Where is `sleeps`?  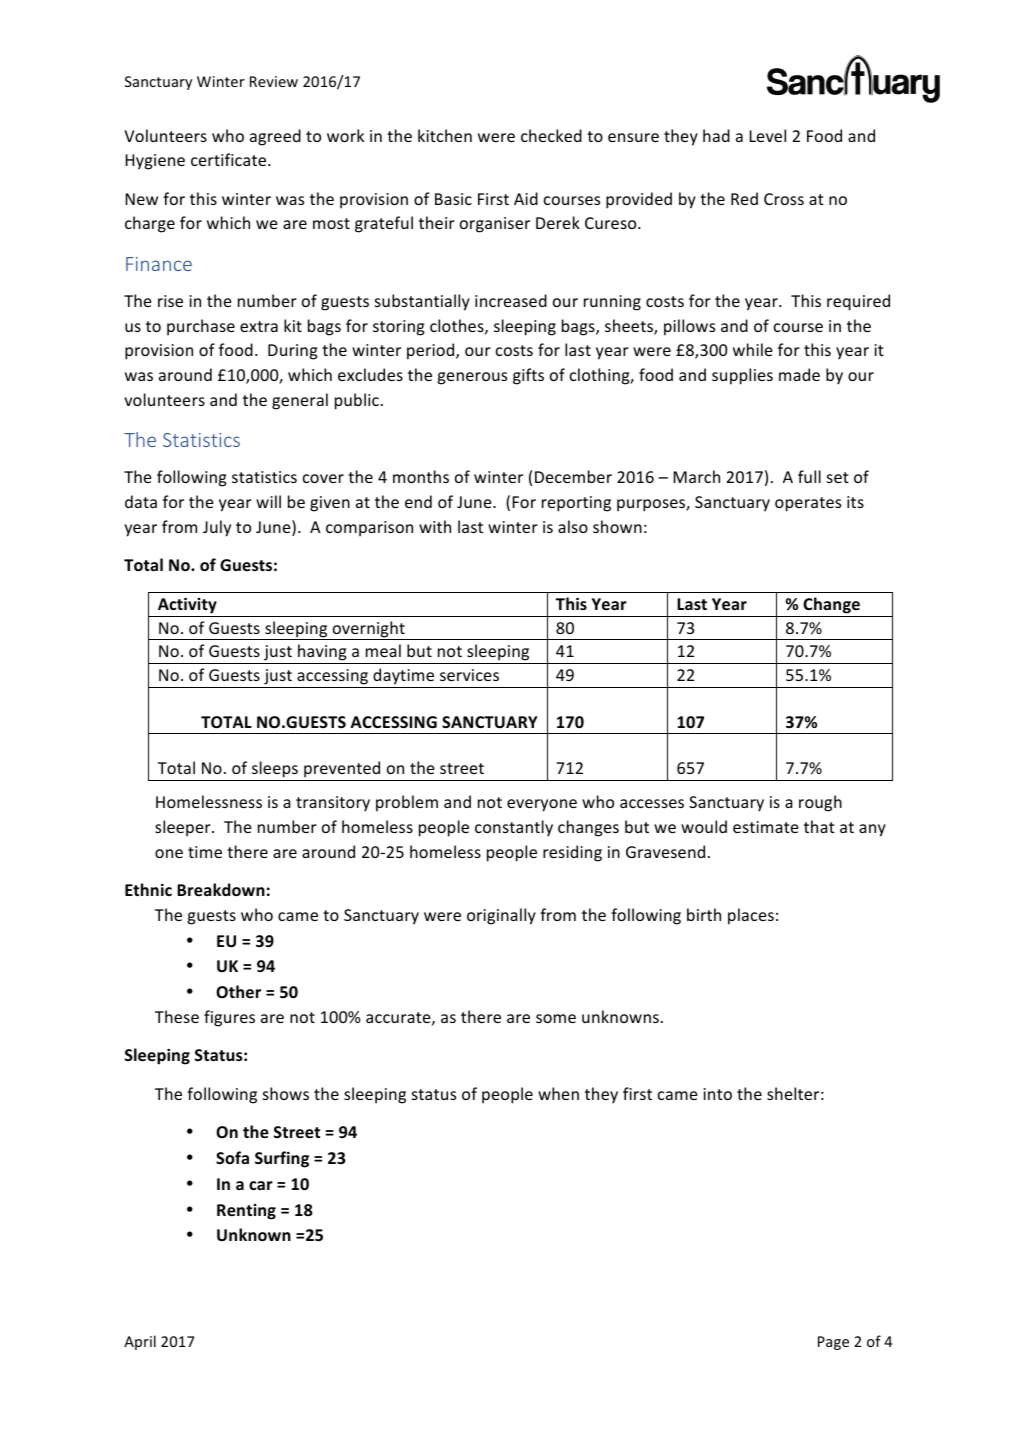 sleeps is located at coordinates (275, 769).
